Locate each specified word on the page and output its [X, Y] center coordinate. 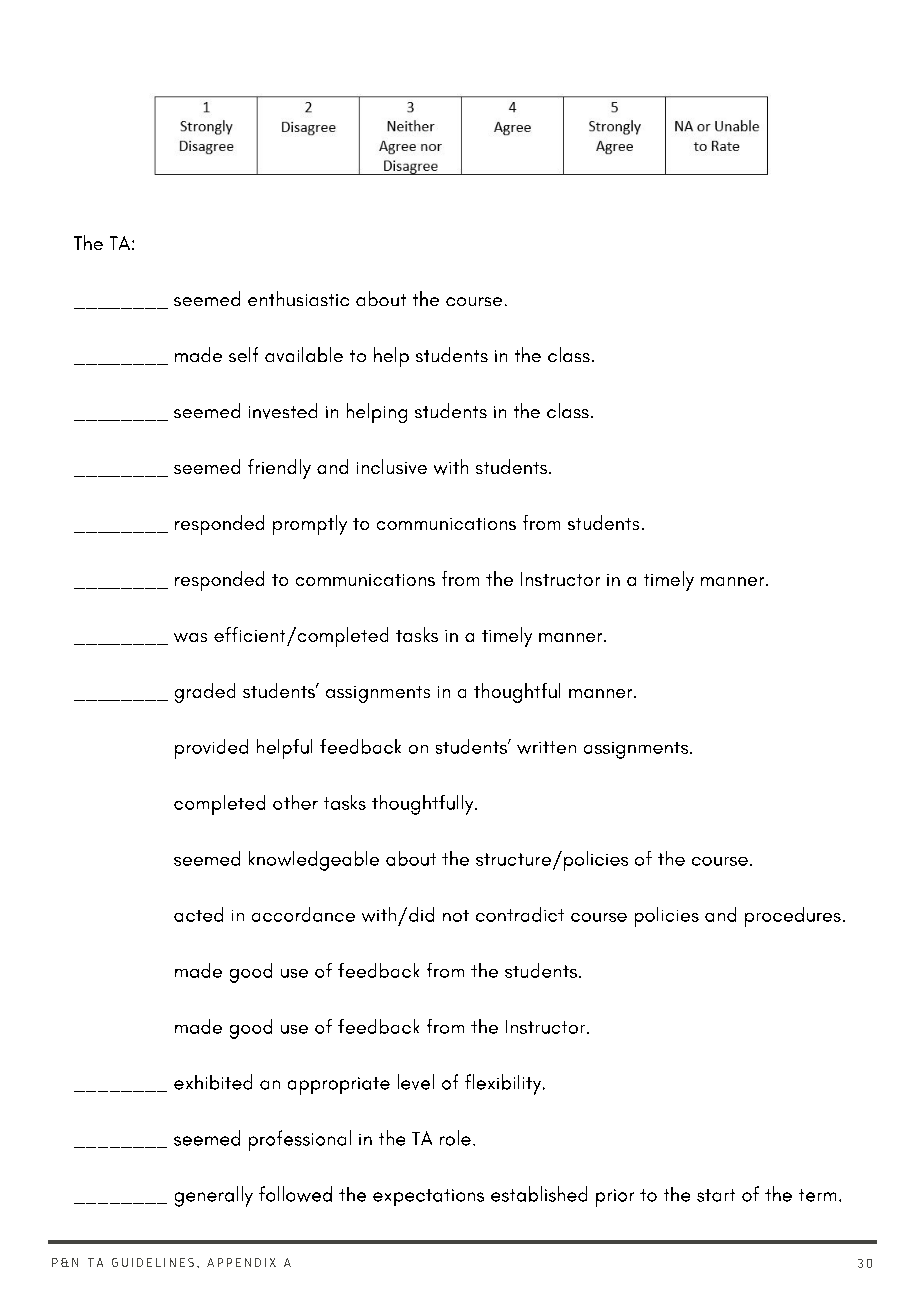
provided [211, 749]
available [304, 354]
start [716, 1195]
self [243, 354]
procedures [793, 917]
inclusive [392, 466]
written [546, 747]
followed [295, 1194]
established [539, 1194]
